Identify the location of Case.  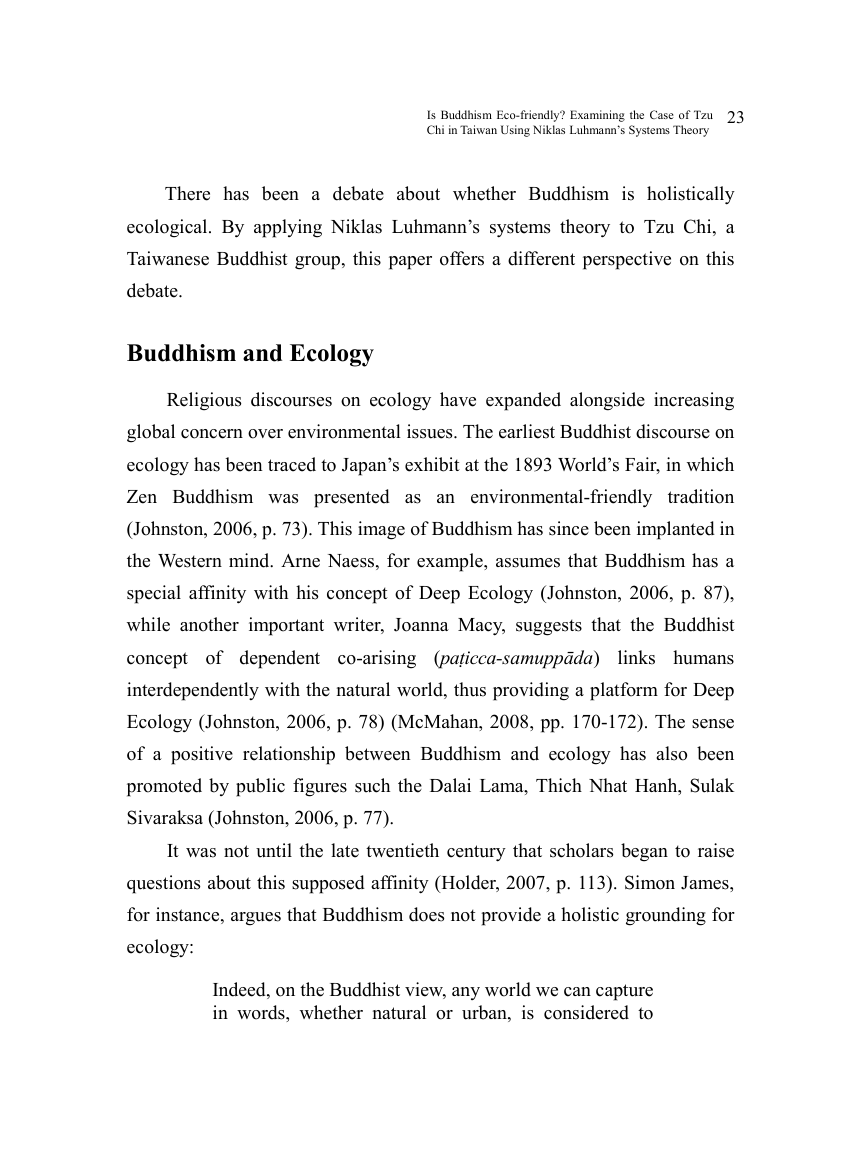
(662, 114).
